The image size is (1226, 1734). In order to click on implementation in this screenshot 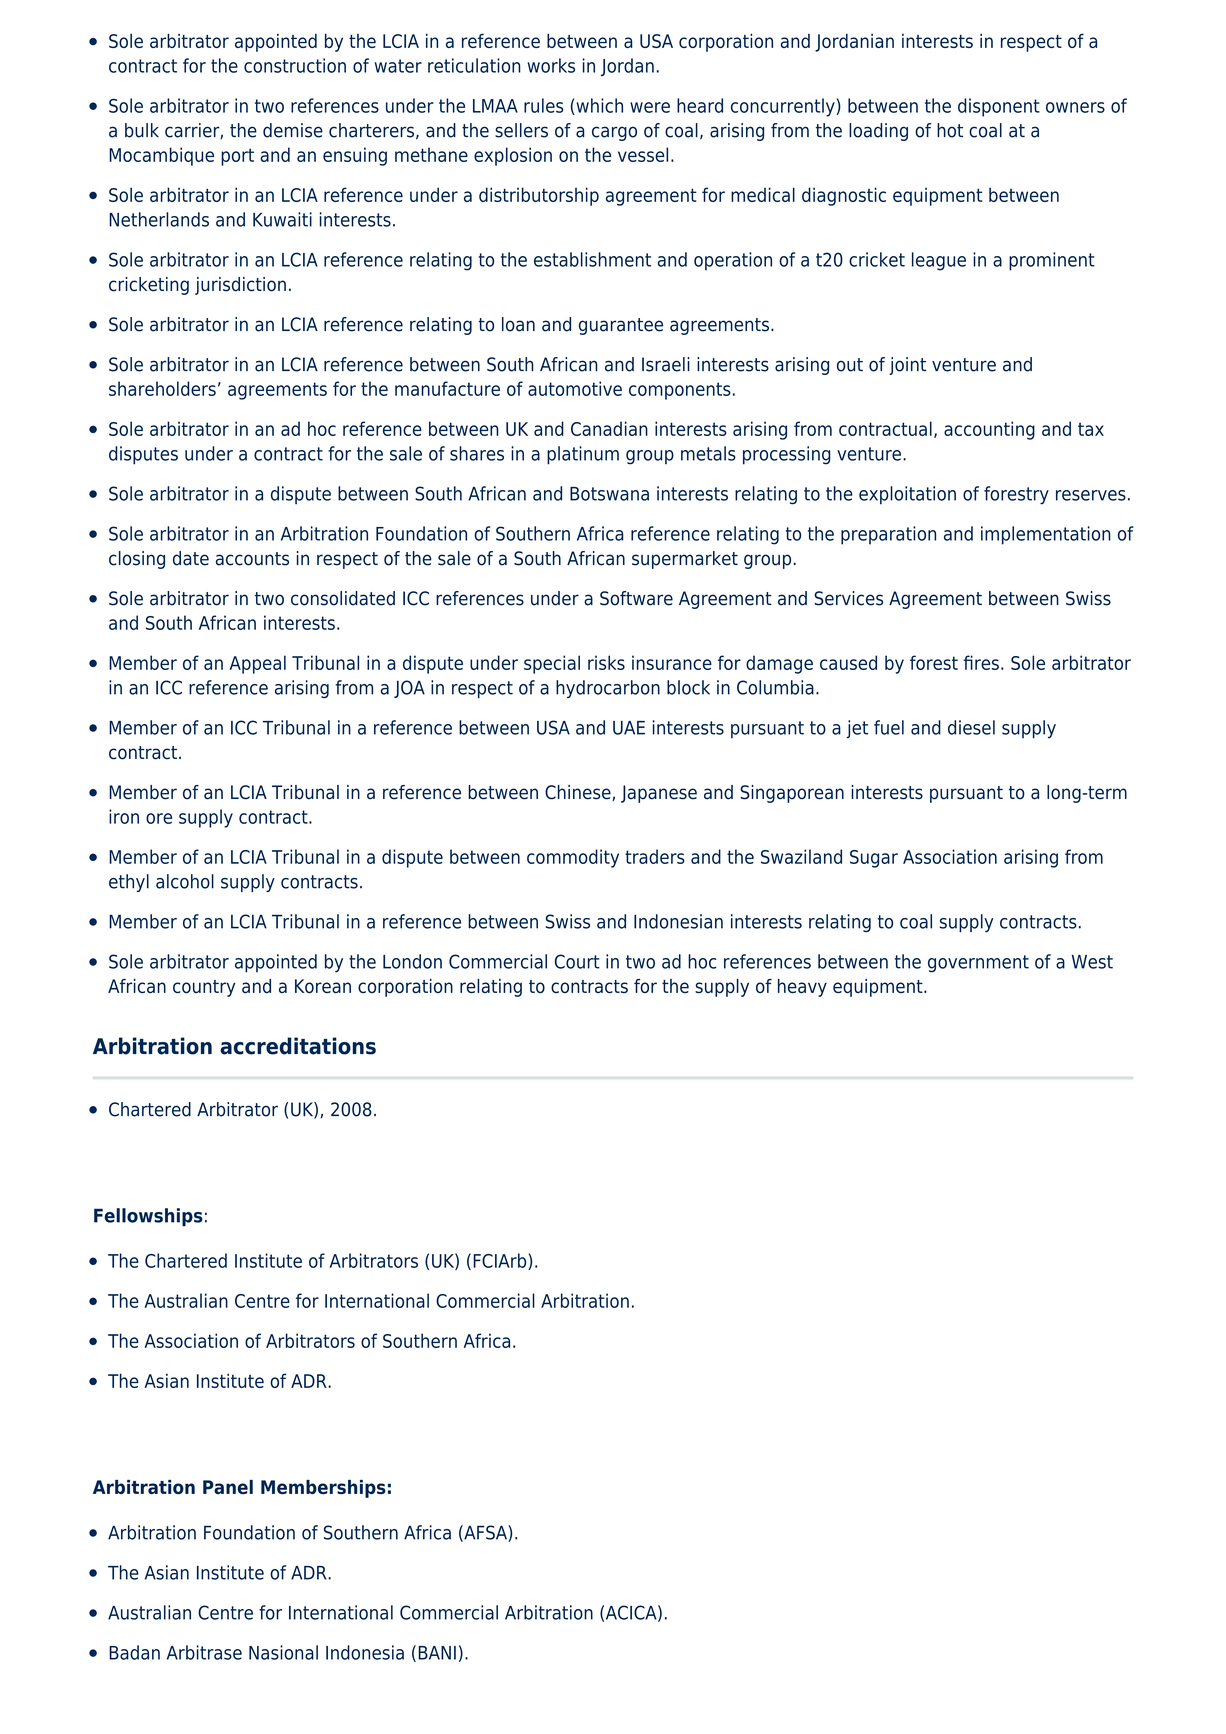, I will do `click(1046, 535)`.
